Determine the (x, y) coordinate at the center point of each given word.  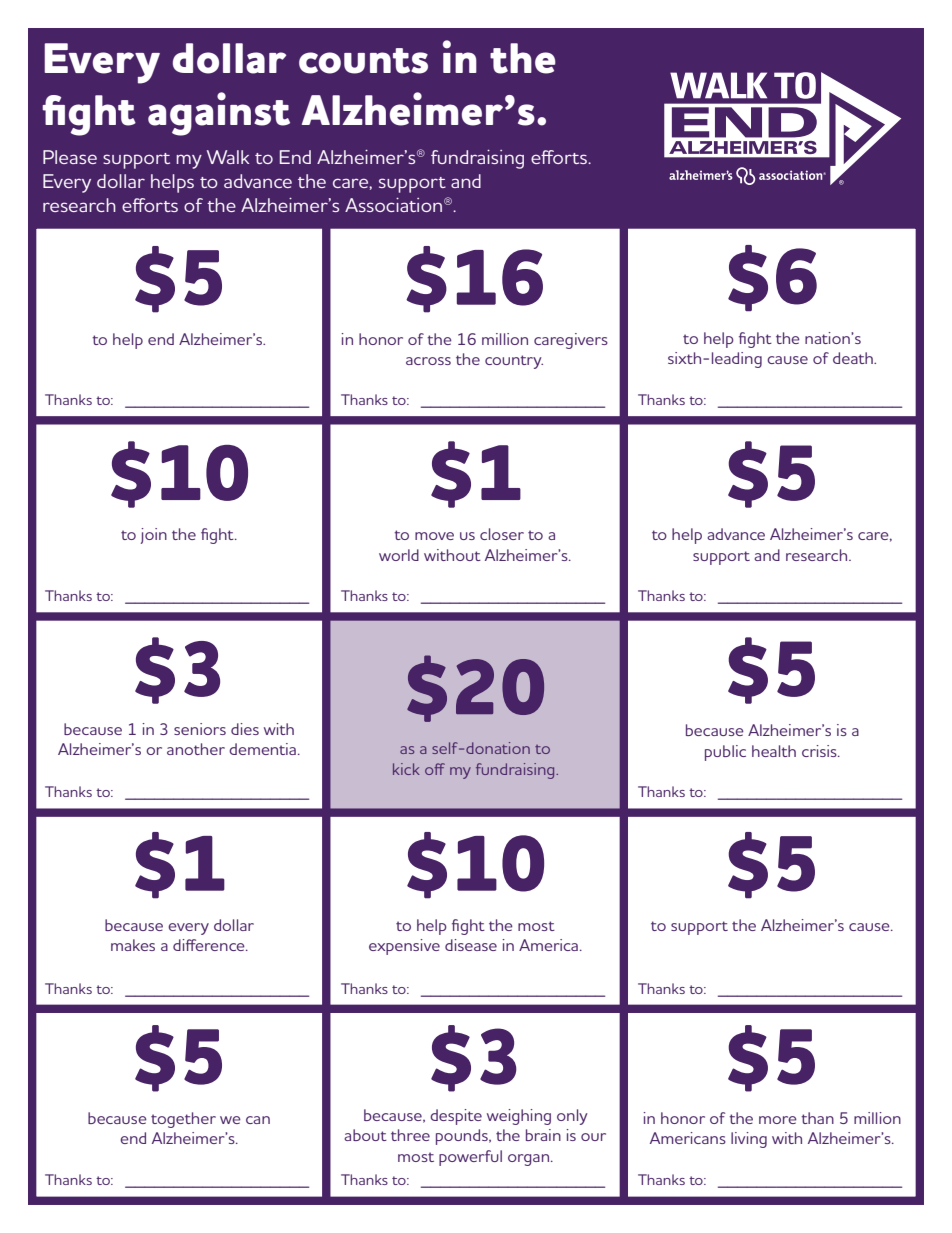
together (183, 1120)
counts (363, 61)
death (854, 358)
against (219, 114)
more (778, 1120)
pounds (463, 1137)
